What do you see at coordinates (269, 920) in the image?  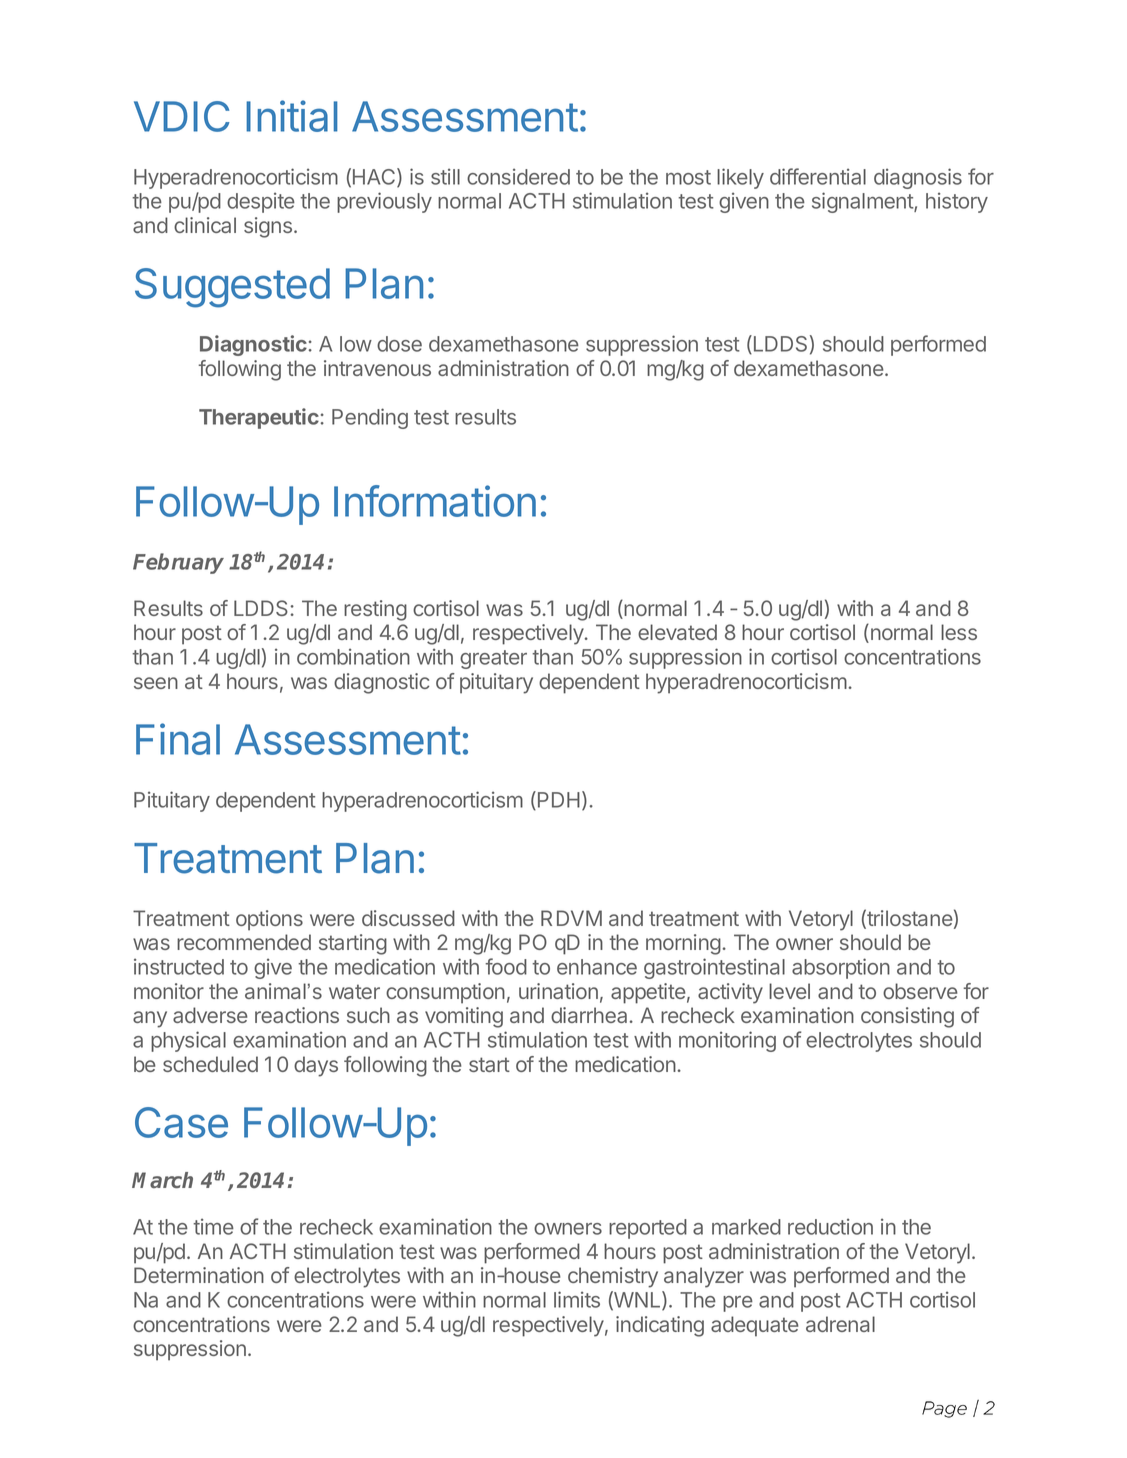 I see `options` at bounding box center [269, 920].
